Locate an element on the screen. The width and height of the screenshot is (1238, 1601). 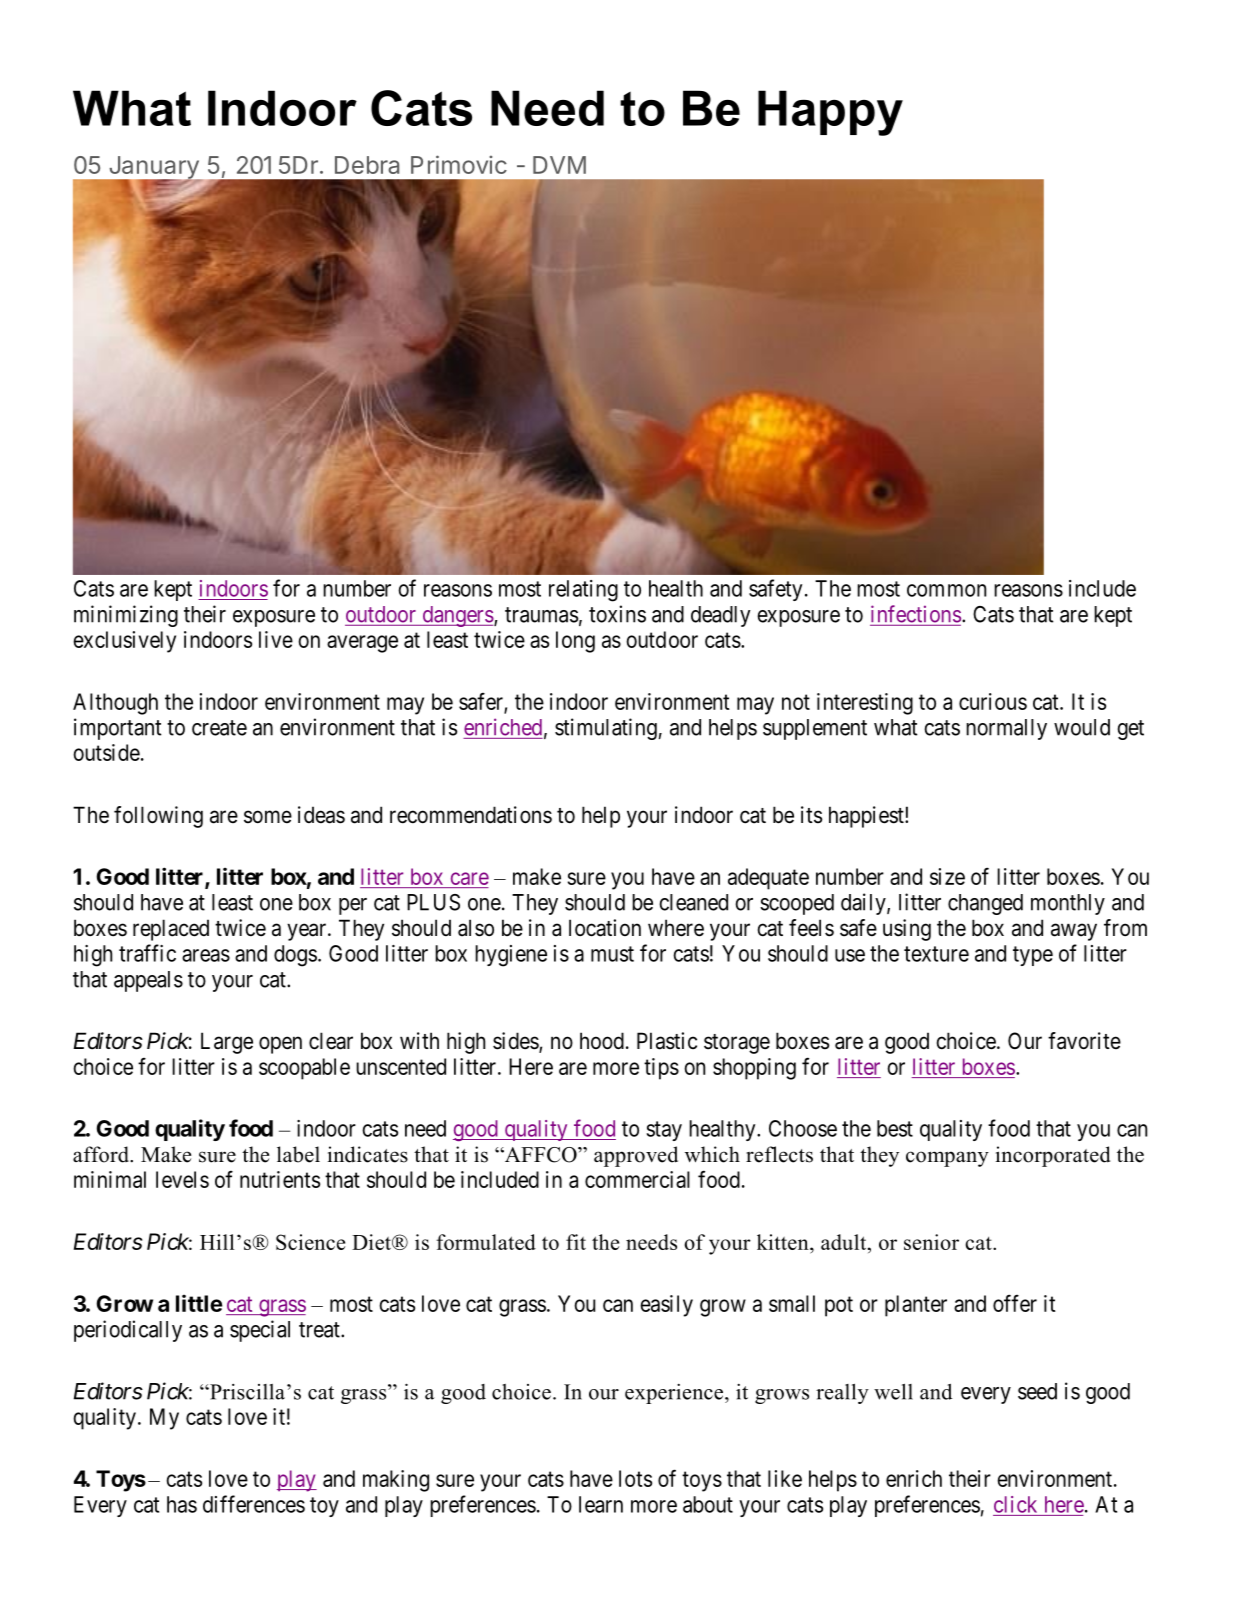
common is located at coordinates (946, 590).
